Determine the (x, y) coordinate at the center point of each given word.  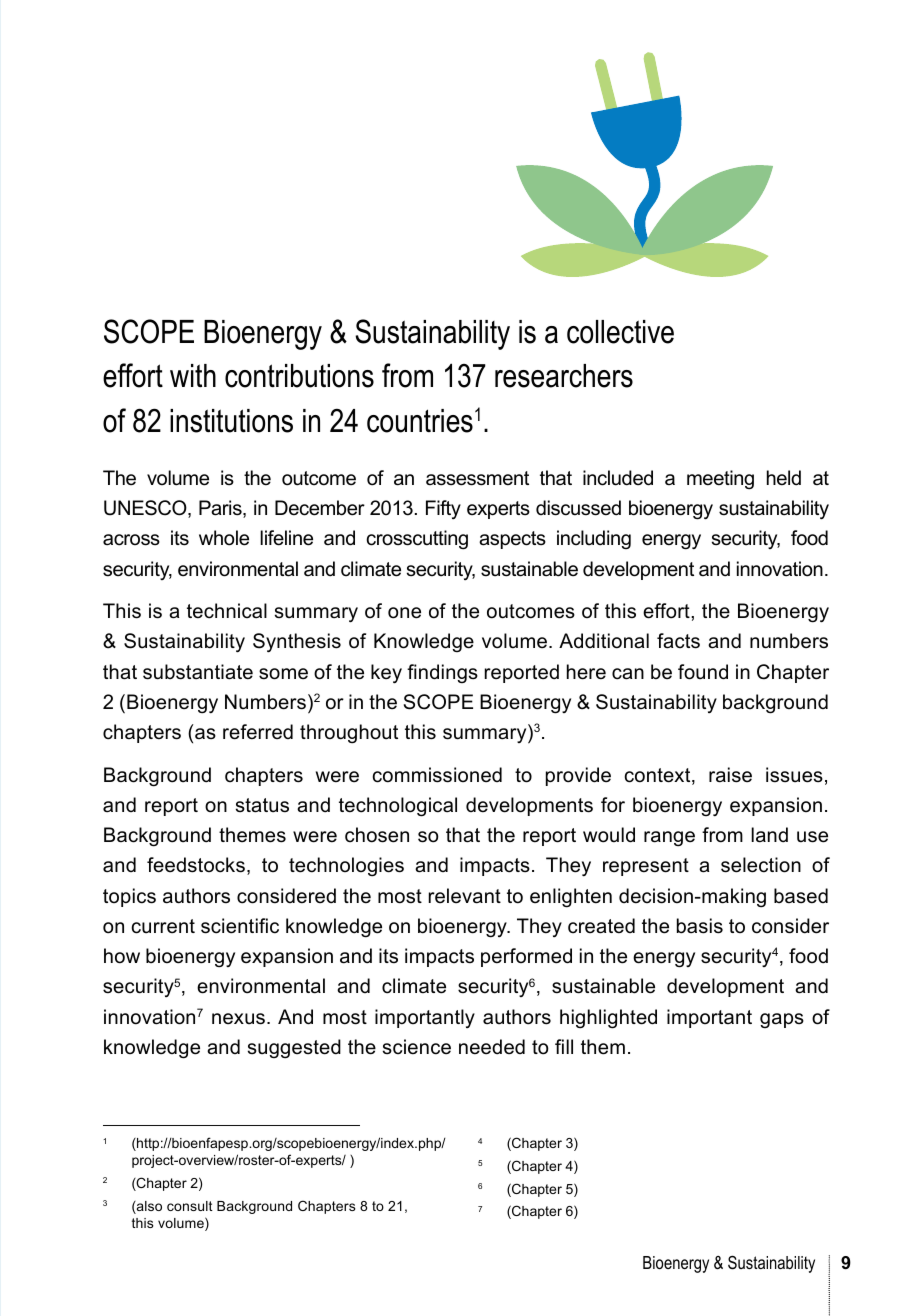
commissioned (437, 775)
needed (492, 1047)
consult (190, 1206)
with (193, 375)
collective (620, 332)
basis (700, 926)
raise (730, 775)
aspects (512, 540)
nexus (238, 1019)
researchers (564, 376)
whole (224, 538)
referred (258, 732)
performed (526, 957)
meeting (720, 480)
